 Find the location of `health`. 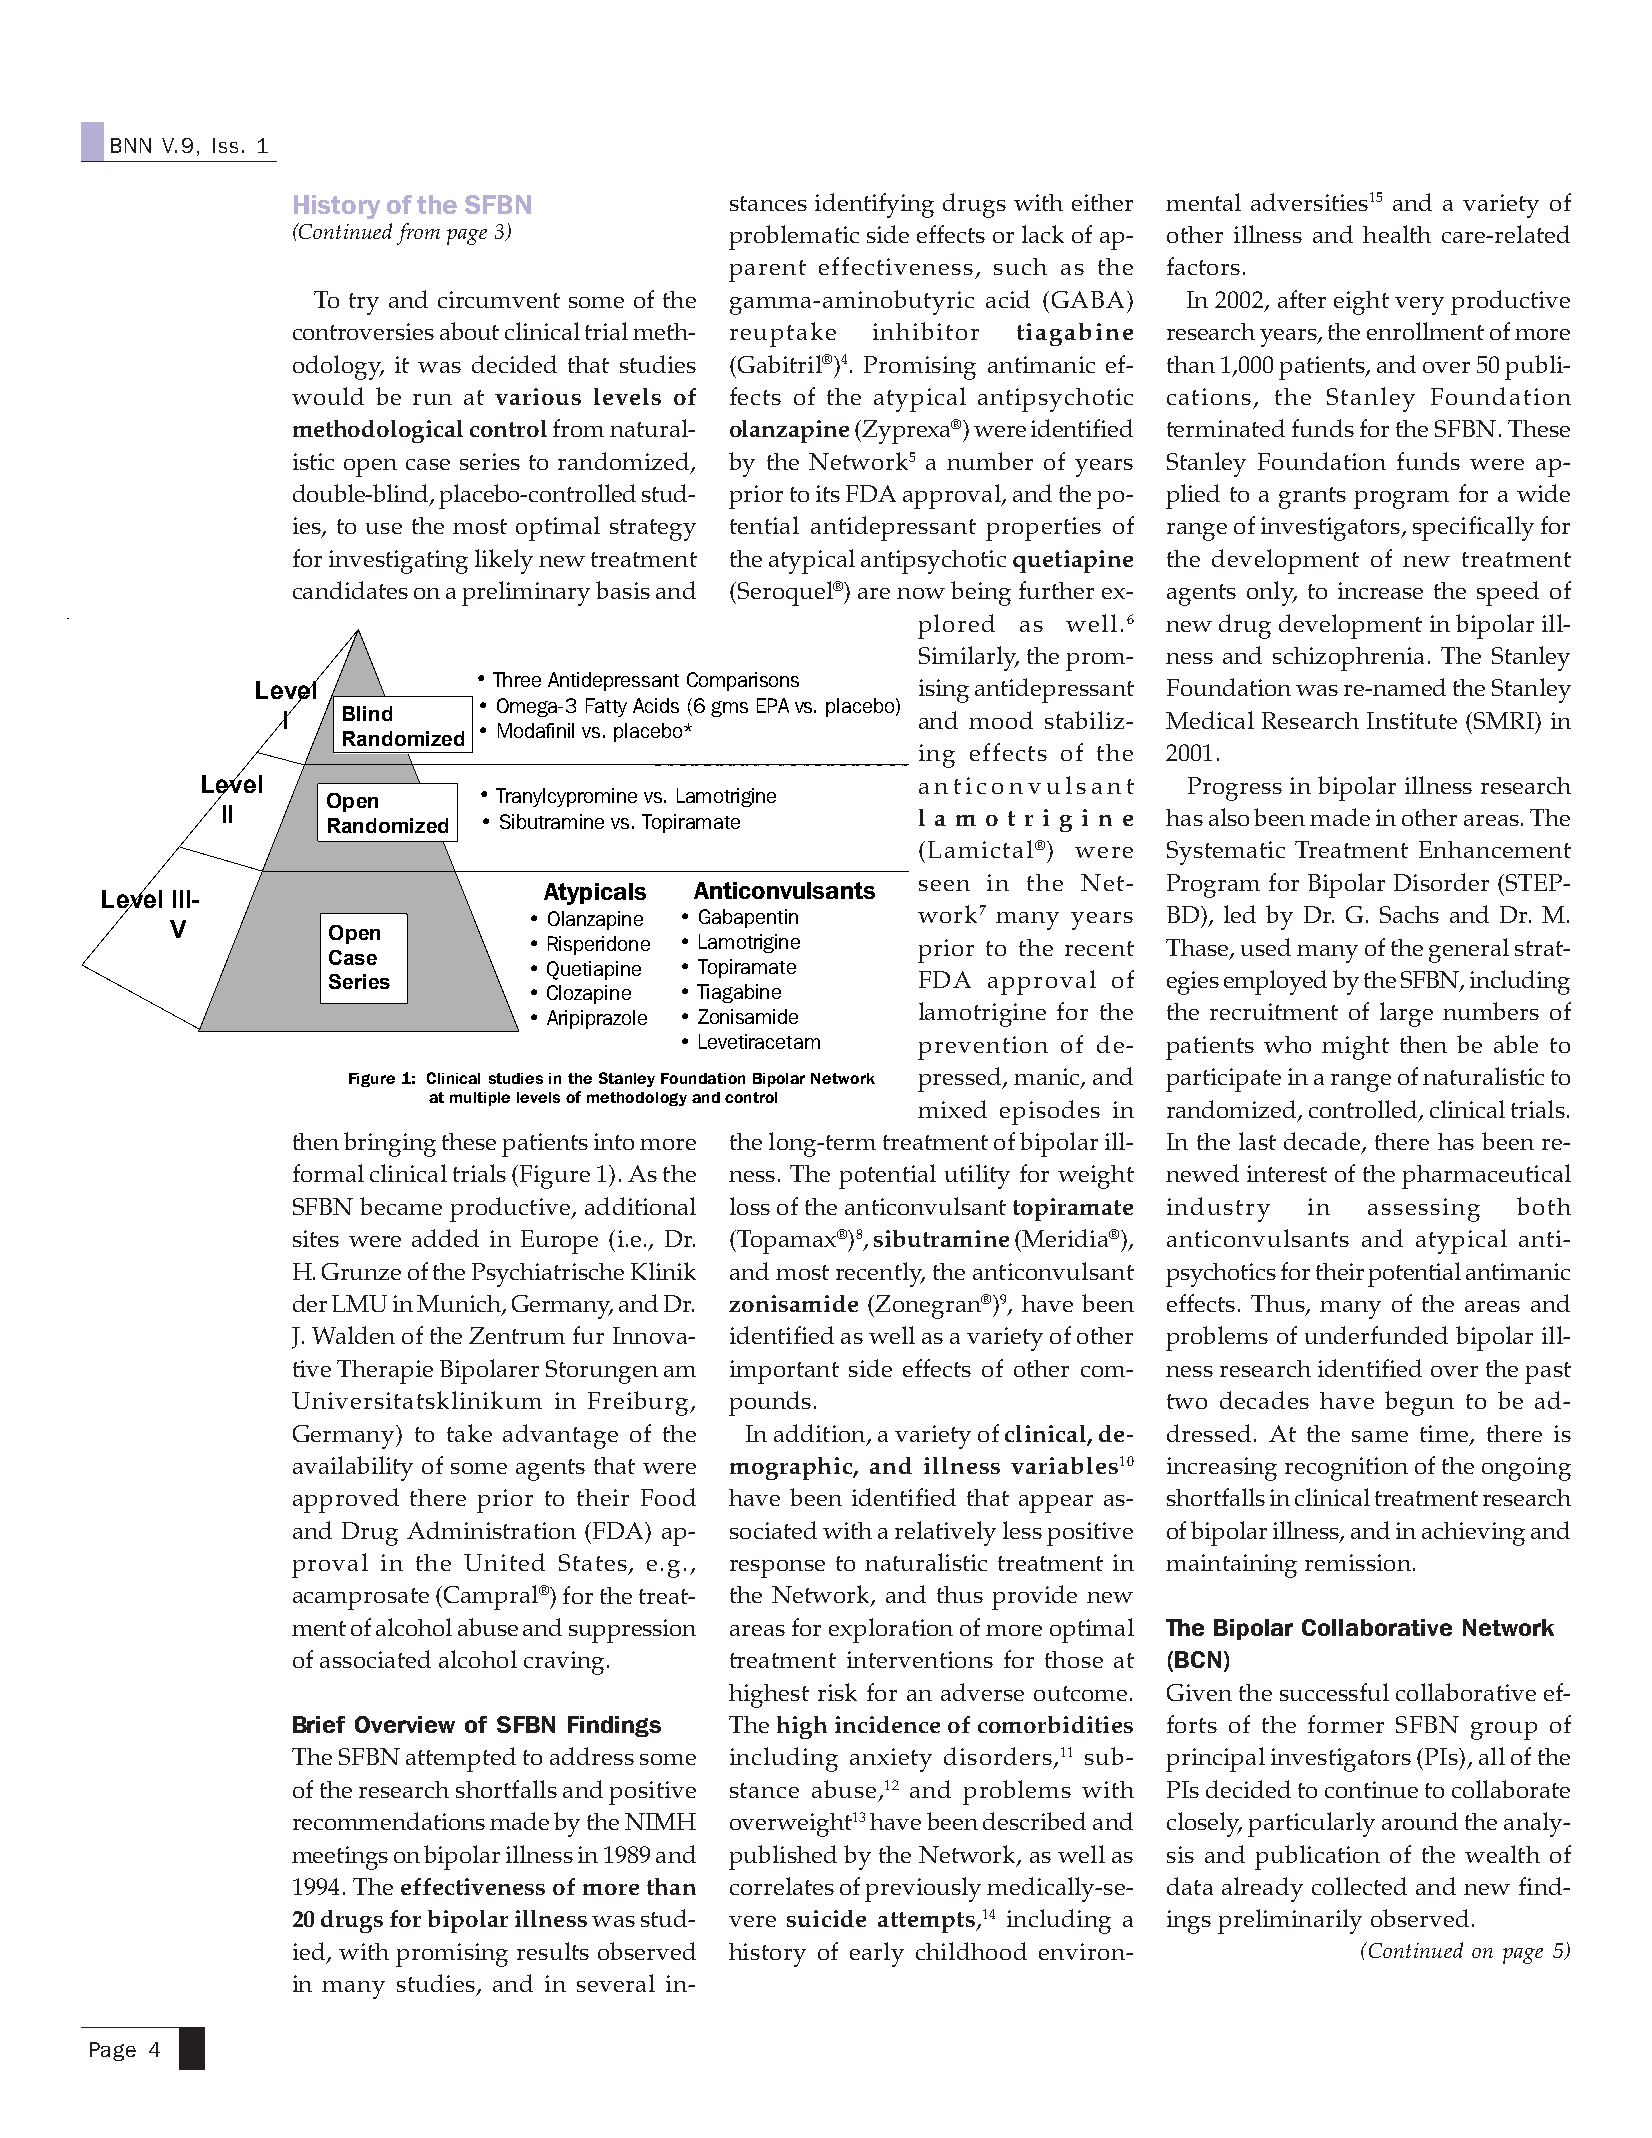

health is located at coordinates (1397, 234).
